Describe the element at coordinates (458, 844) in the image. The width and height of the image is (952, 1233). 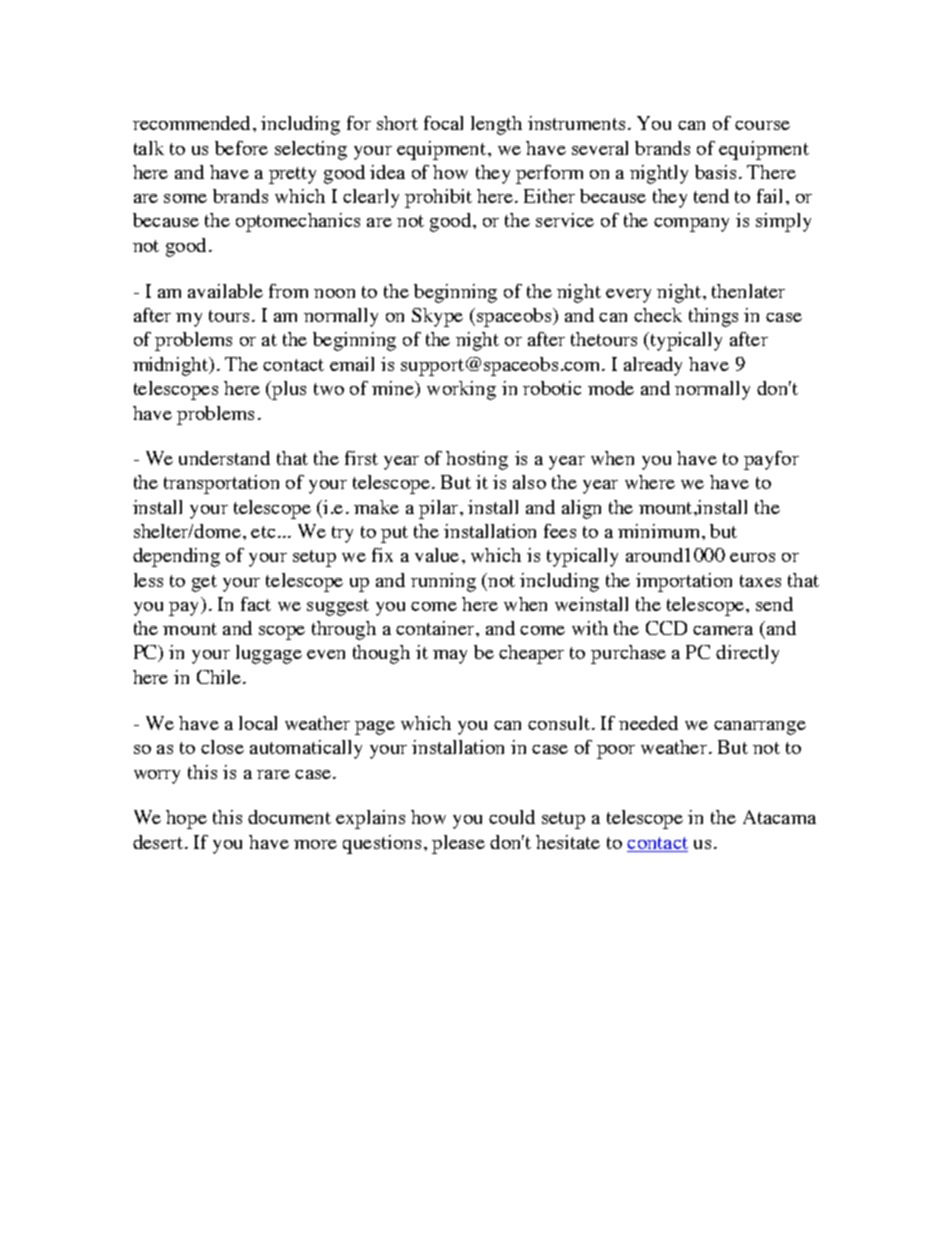
I see `please` at that location.
